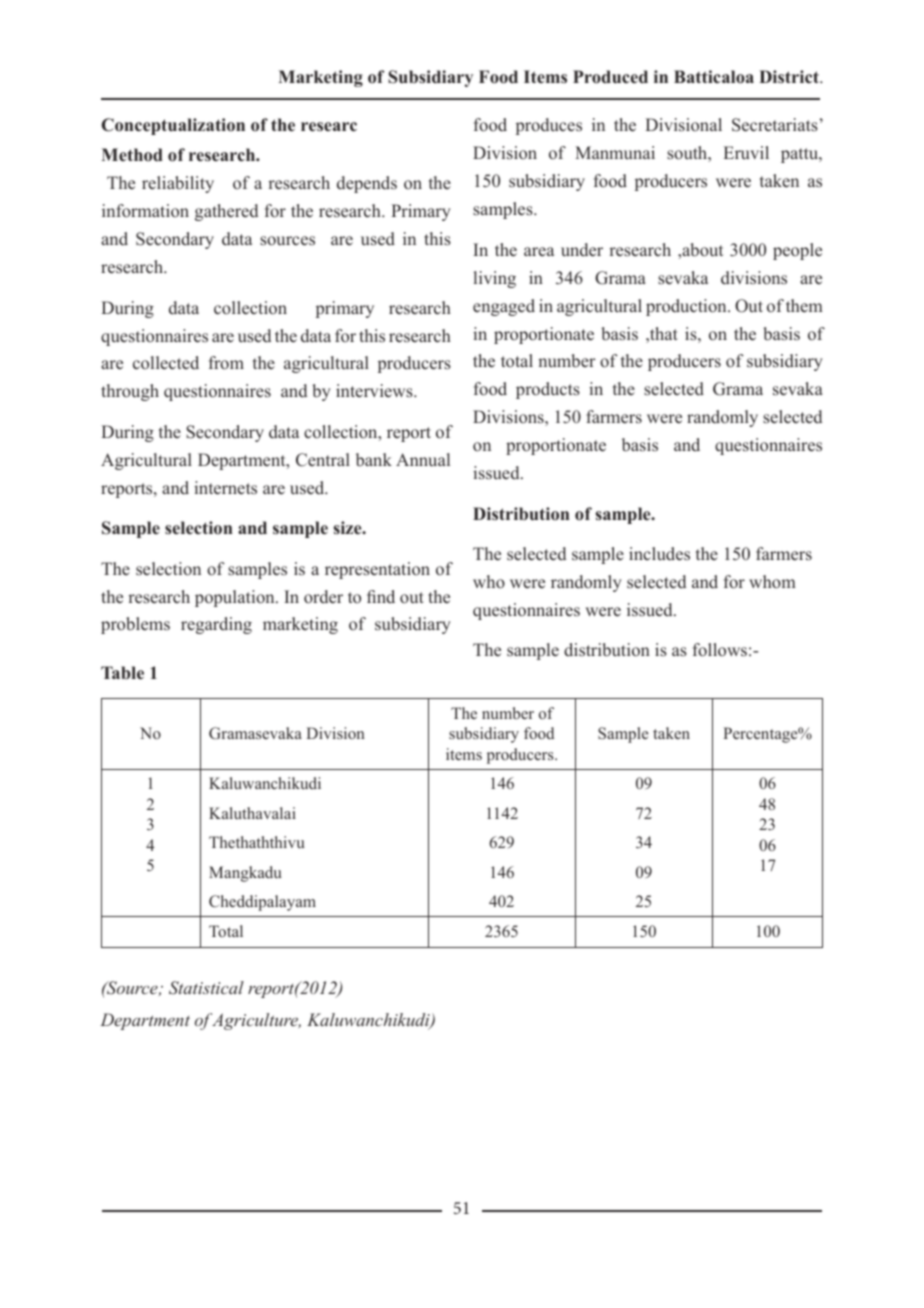 This page has height=1308, width=924. Describe the element at coordinates (549, 126) in the page. I see `produces` at that location.
